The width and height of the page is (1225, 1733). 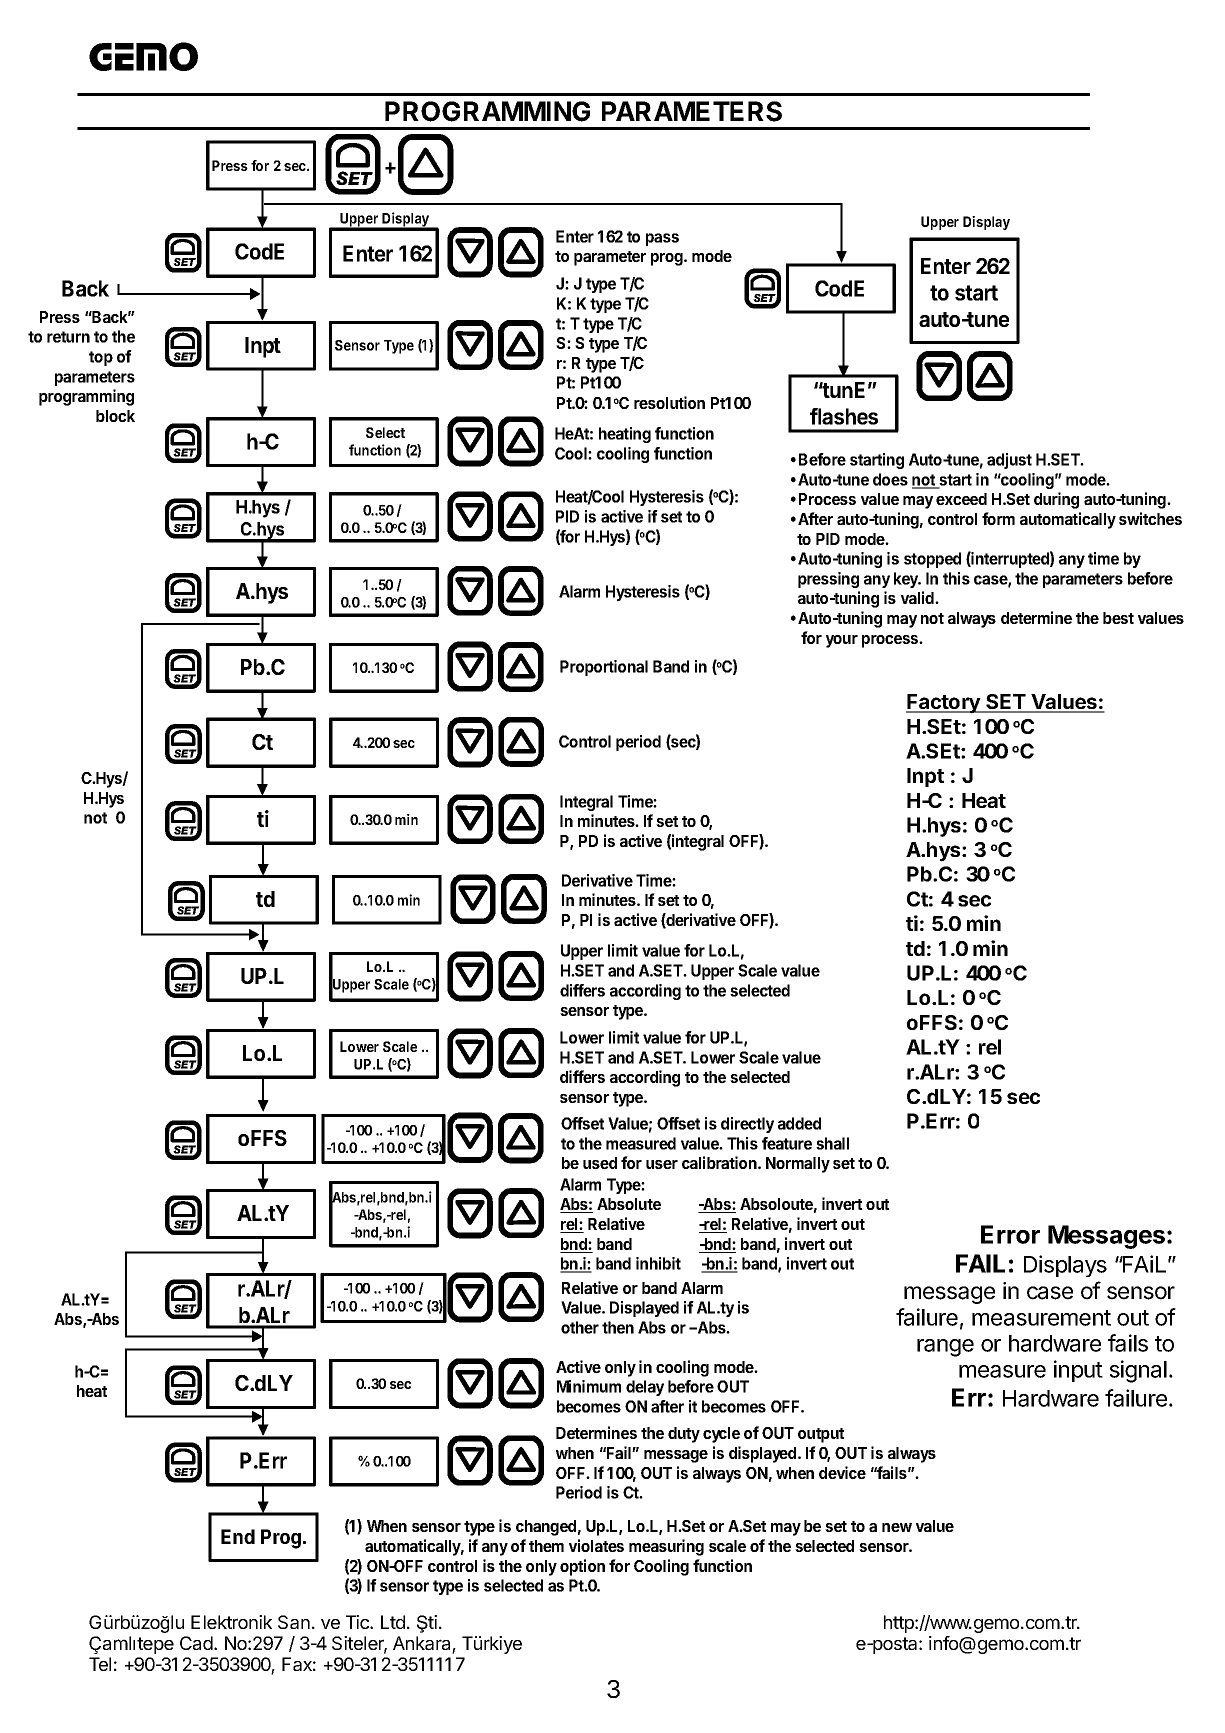 What do you see at coordinates (662, 239) in the page?
I see `pass` at bounding box center [662, 239].
